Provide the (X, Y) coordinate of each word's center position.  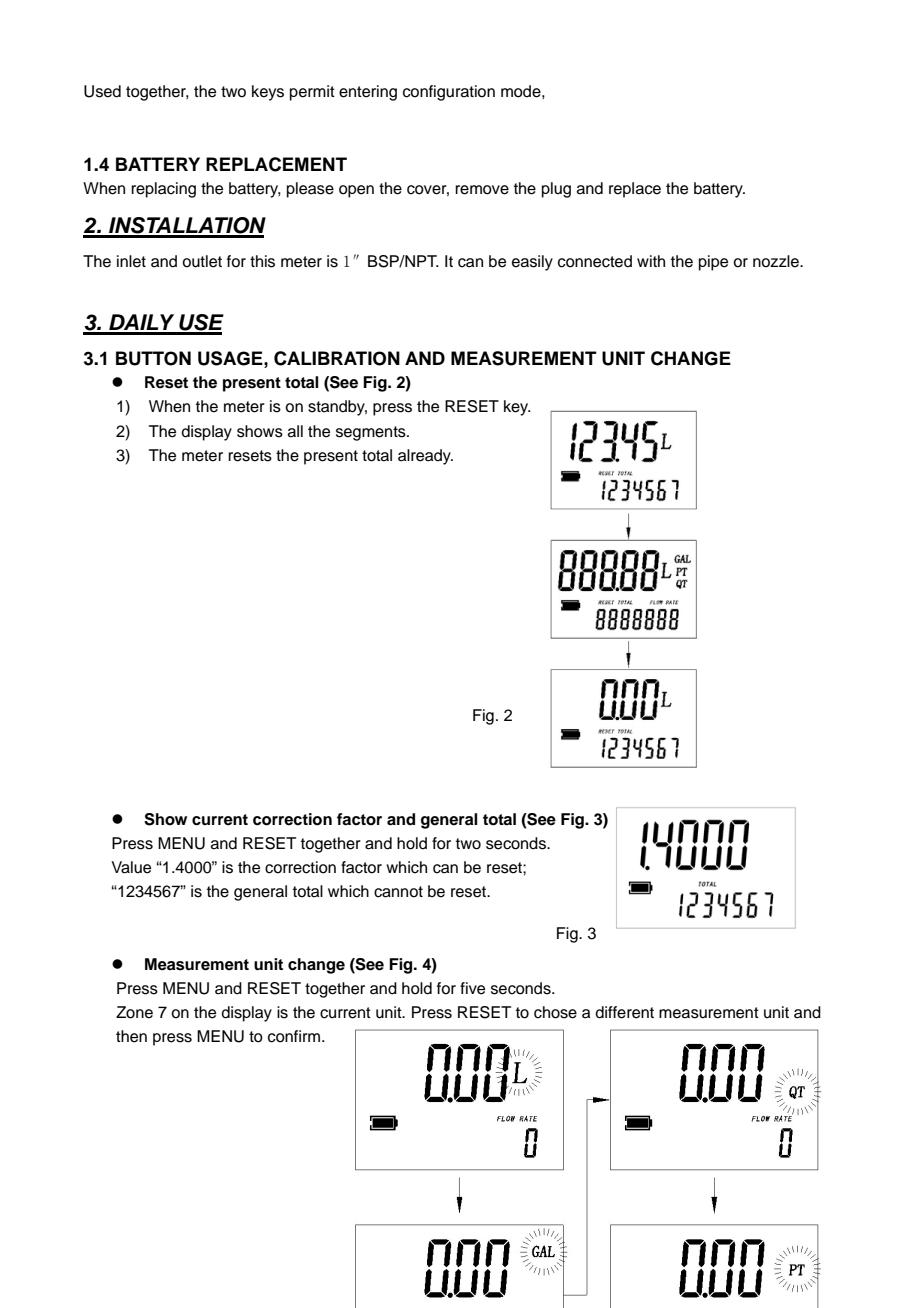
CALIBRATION (337, 358)
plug (556, 190)
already (425, 457)
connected (595, 261)
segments (372, 433)
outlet (202, 261)
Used (102, 91)
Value (131, 867)
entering (368, 93)
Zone (134, 1012)
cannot (398, 892)
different (624, 1012)
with (651, 261)
